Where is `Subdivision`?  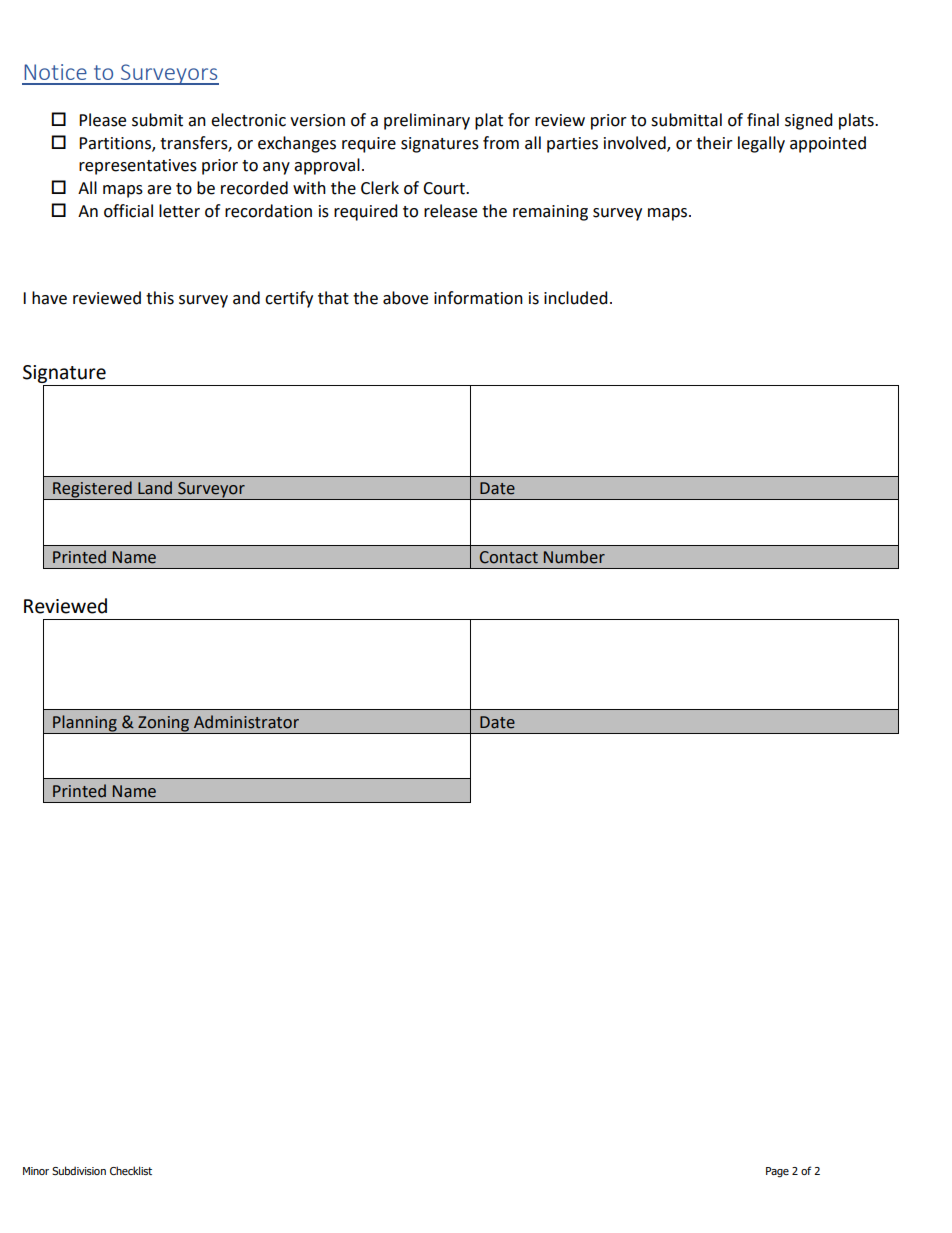 Subdivision is located at coordinates (79, 1170).
